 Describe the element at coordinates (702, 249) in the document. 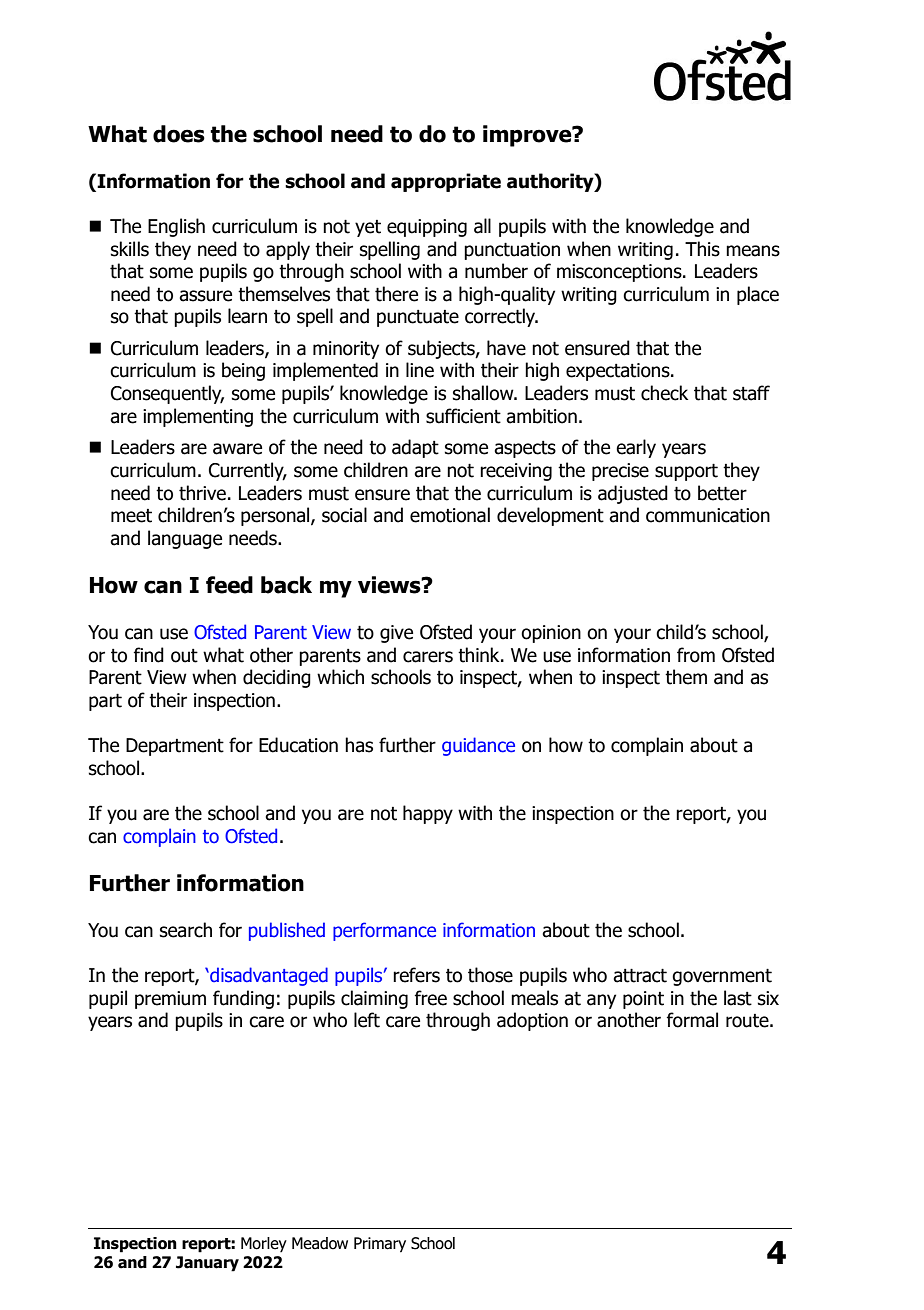

I see `This` at that location.
